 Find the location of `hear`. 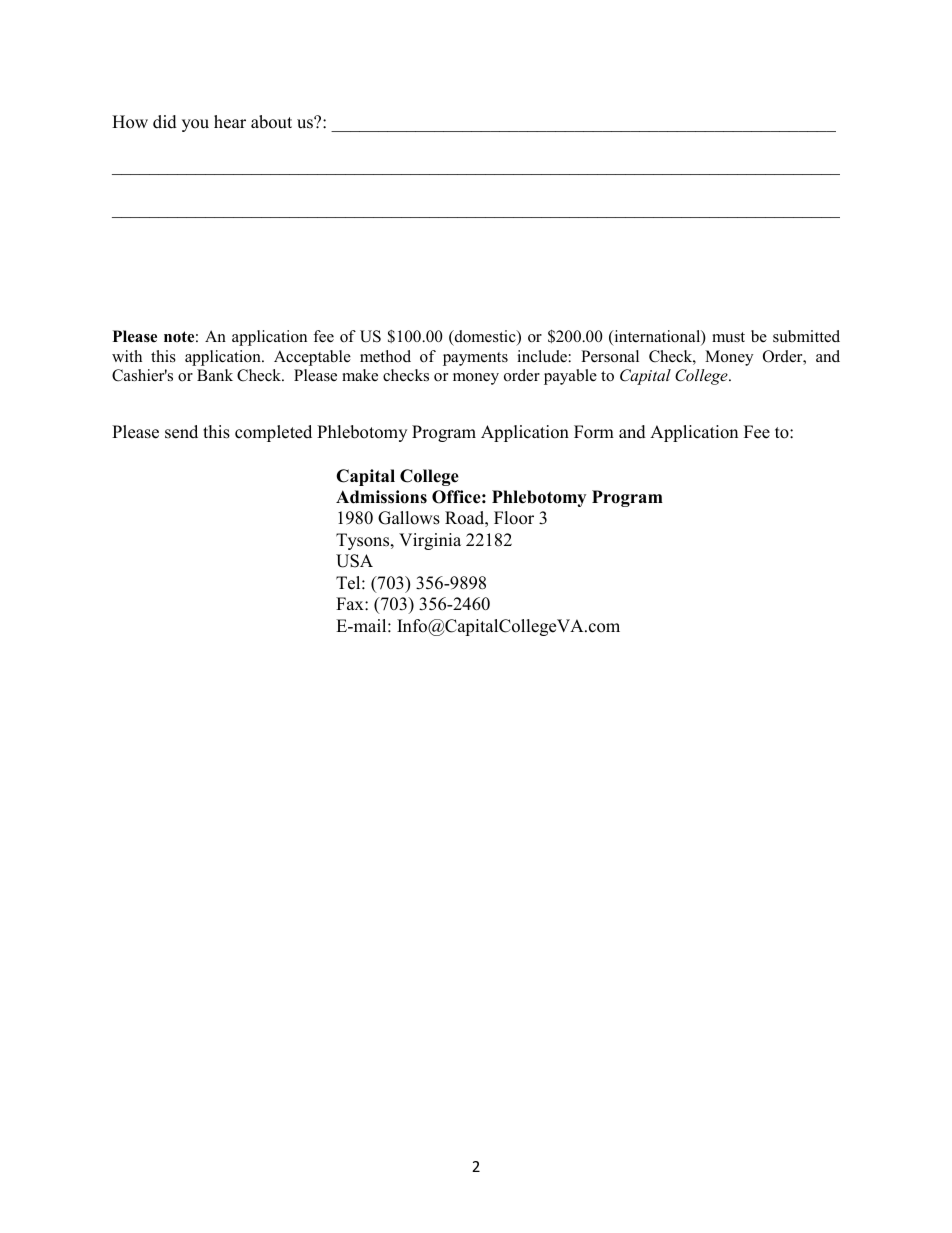

hear is located at coordinates (230, 122).
